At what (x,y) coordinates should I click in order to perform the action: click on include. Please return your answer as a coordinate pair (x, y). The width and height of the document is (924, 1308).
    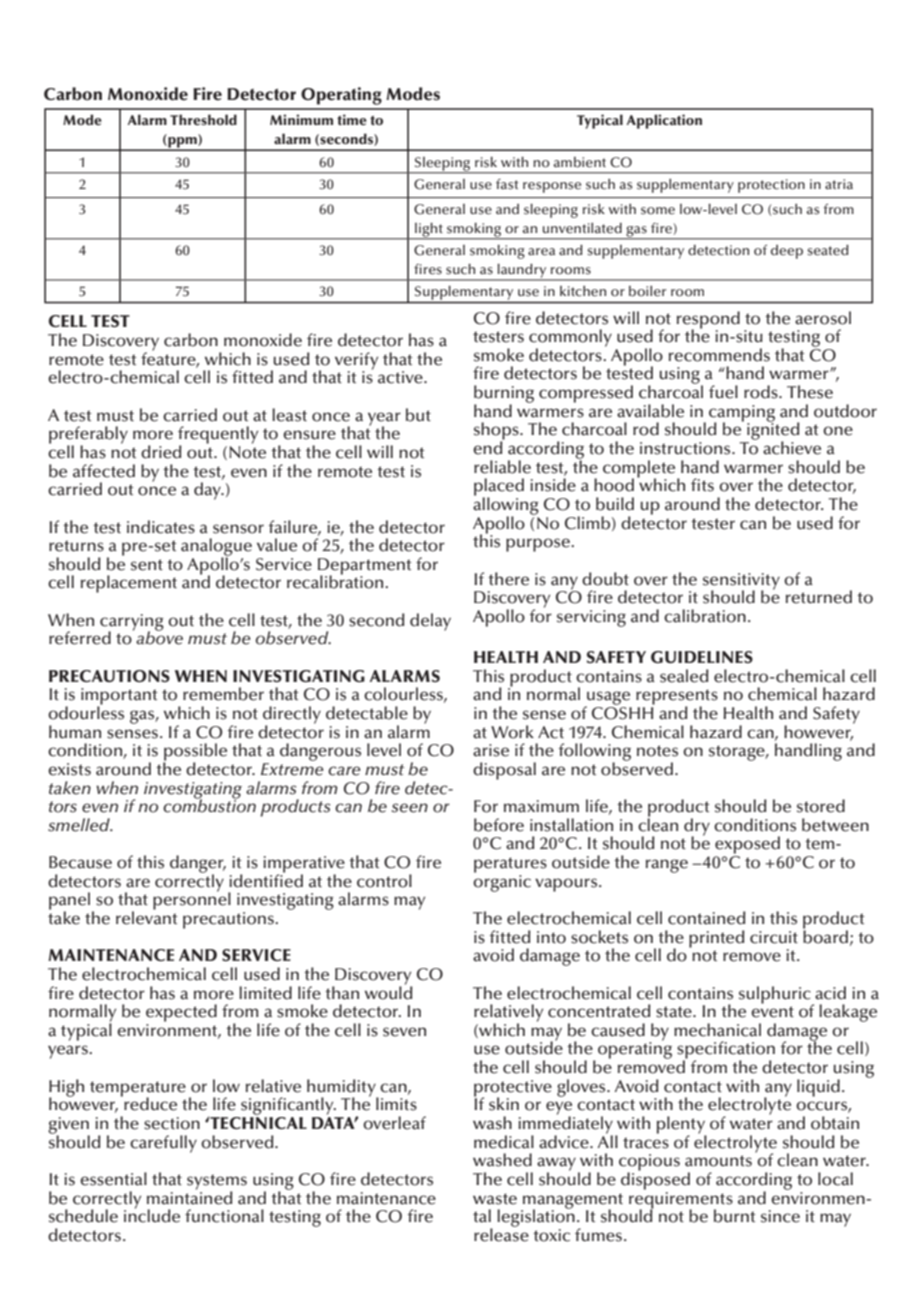
    Looking at the image, I should click on (152, 1215).
